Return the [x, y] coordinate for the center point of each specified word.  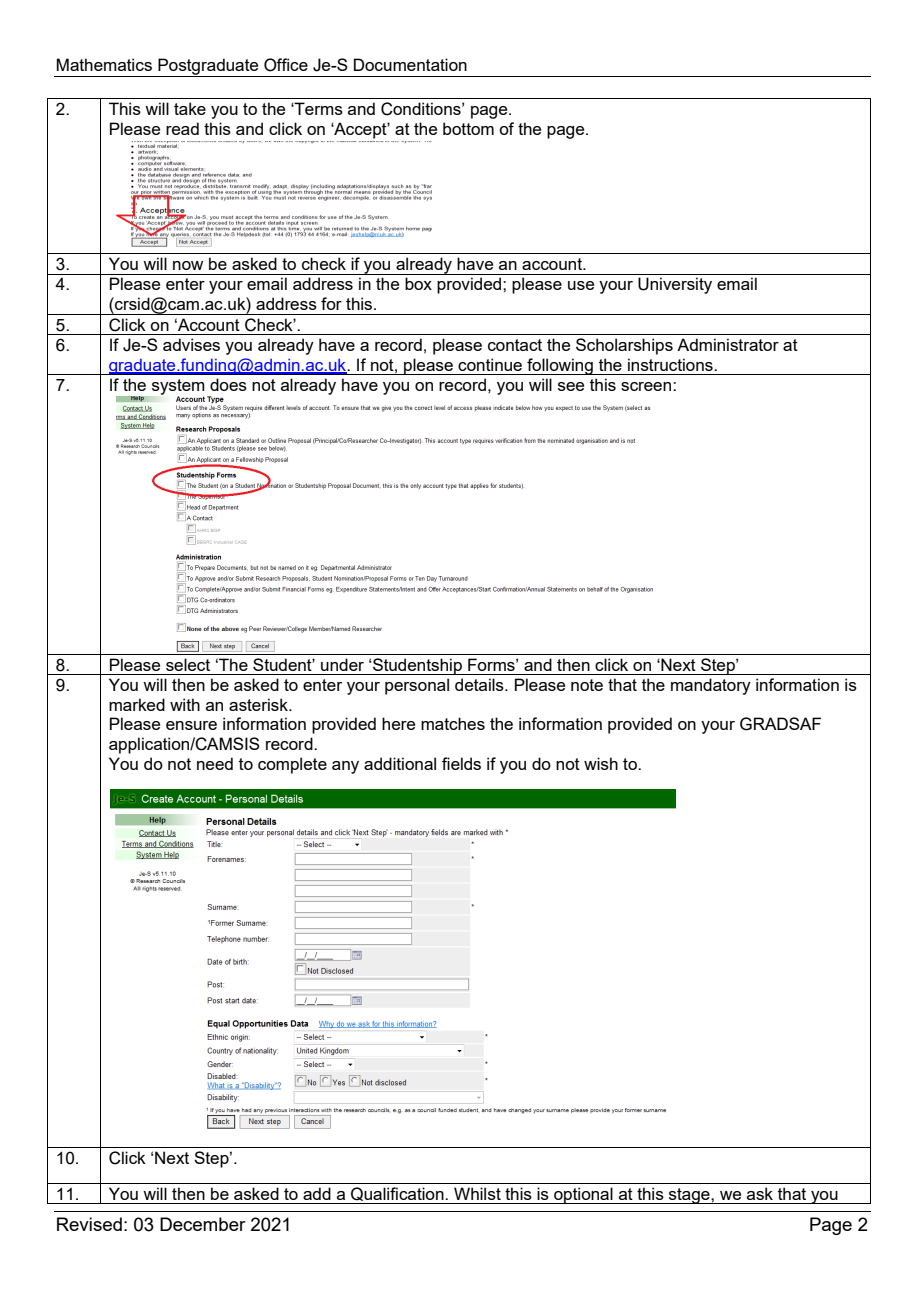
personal [417, 686]
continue [490, 364]
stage [689, 1196]
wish [601, 763]
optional [583, 1195]
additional [400, 763]
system [178, 388]
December [203, 1224]
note [587, 685]
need [215, 763]
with [185, 704]
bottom [468, 128]
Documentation [410, 64]
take [190, 108]
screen [647, 386]
